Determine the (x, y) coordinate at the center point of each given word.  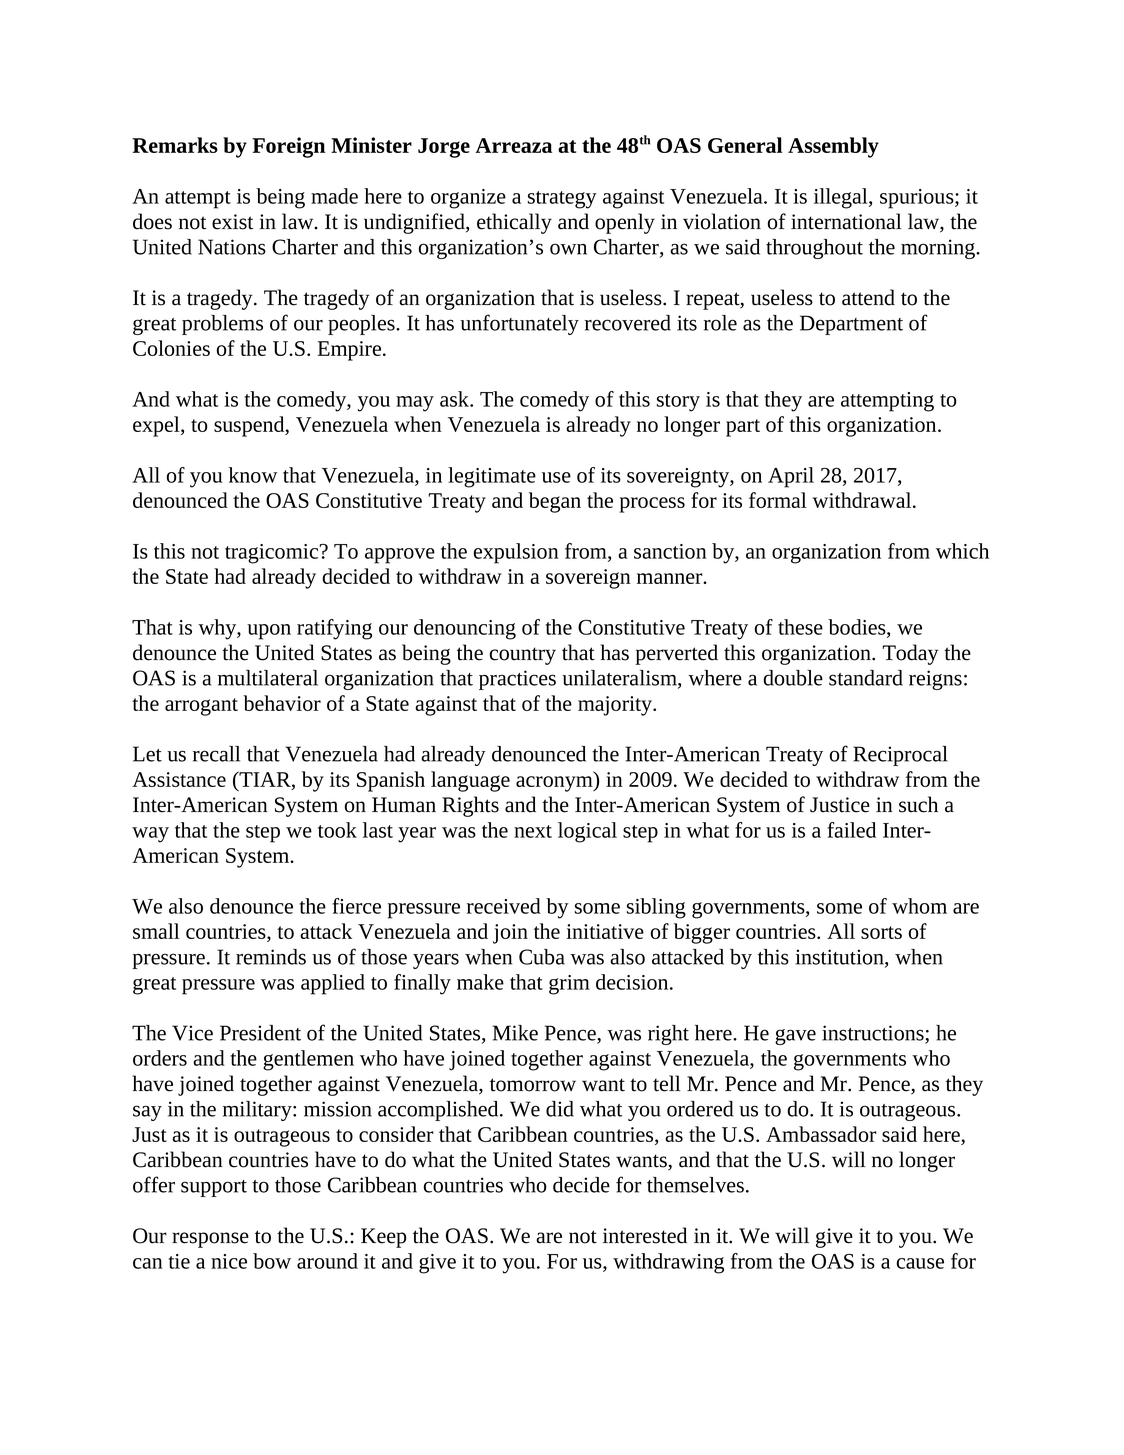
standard (866, 678)
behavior (282, 703)
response (210, 1240)
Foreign (288, 147)
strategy (562, 200)
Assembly (833, 147)
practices (517, 680)
